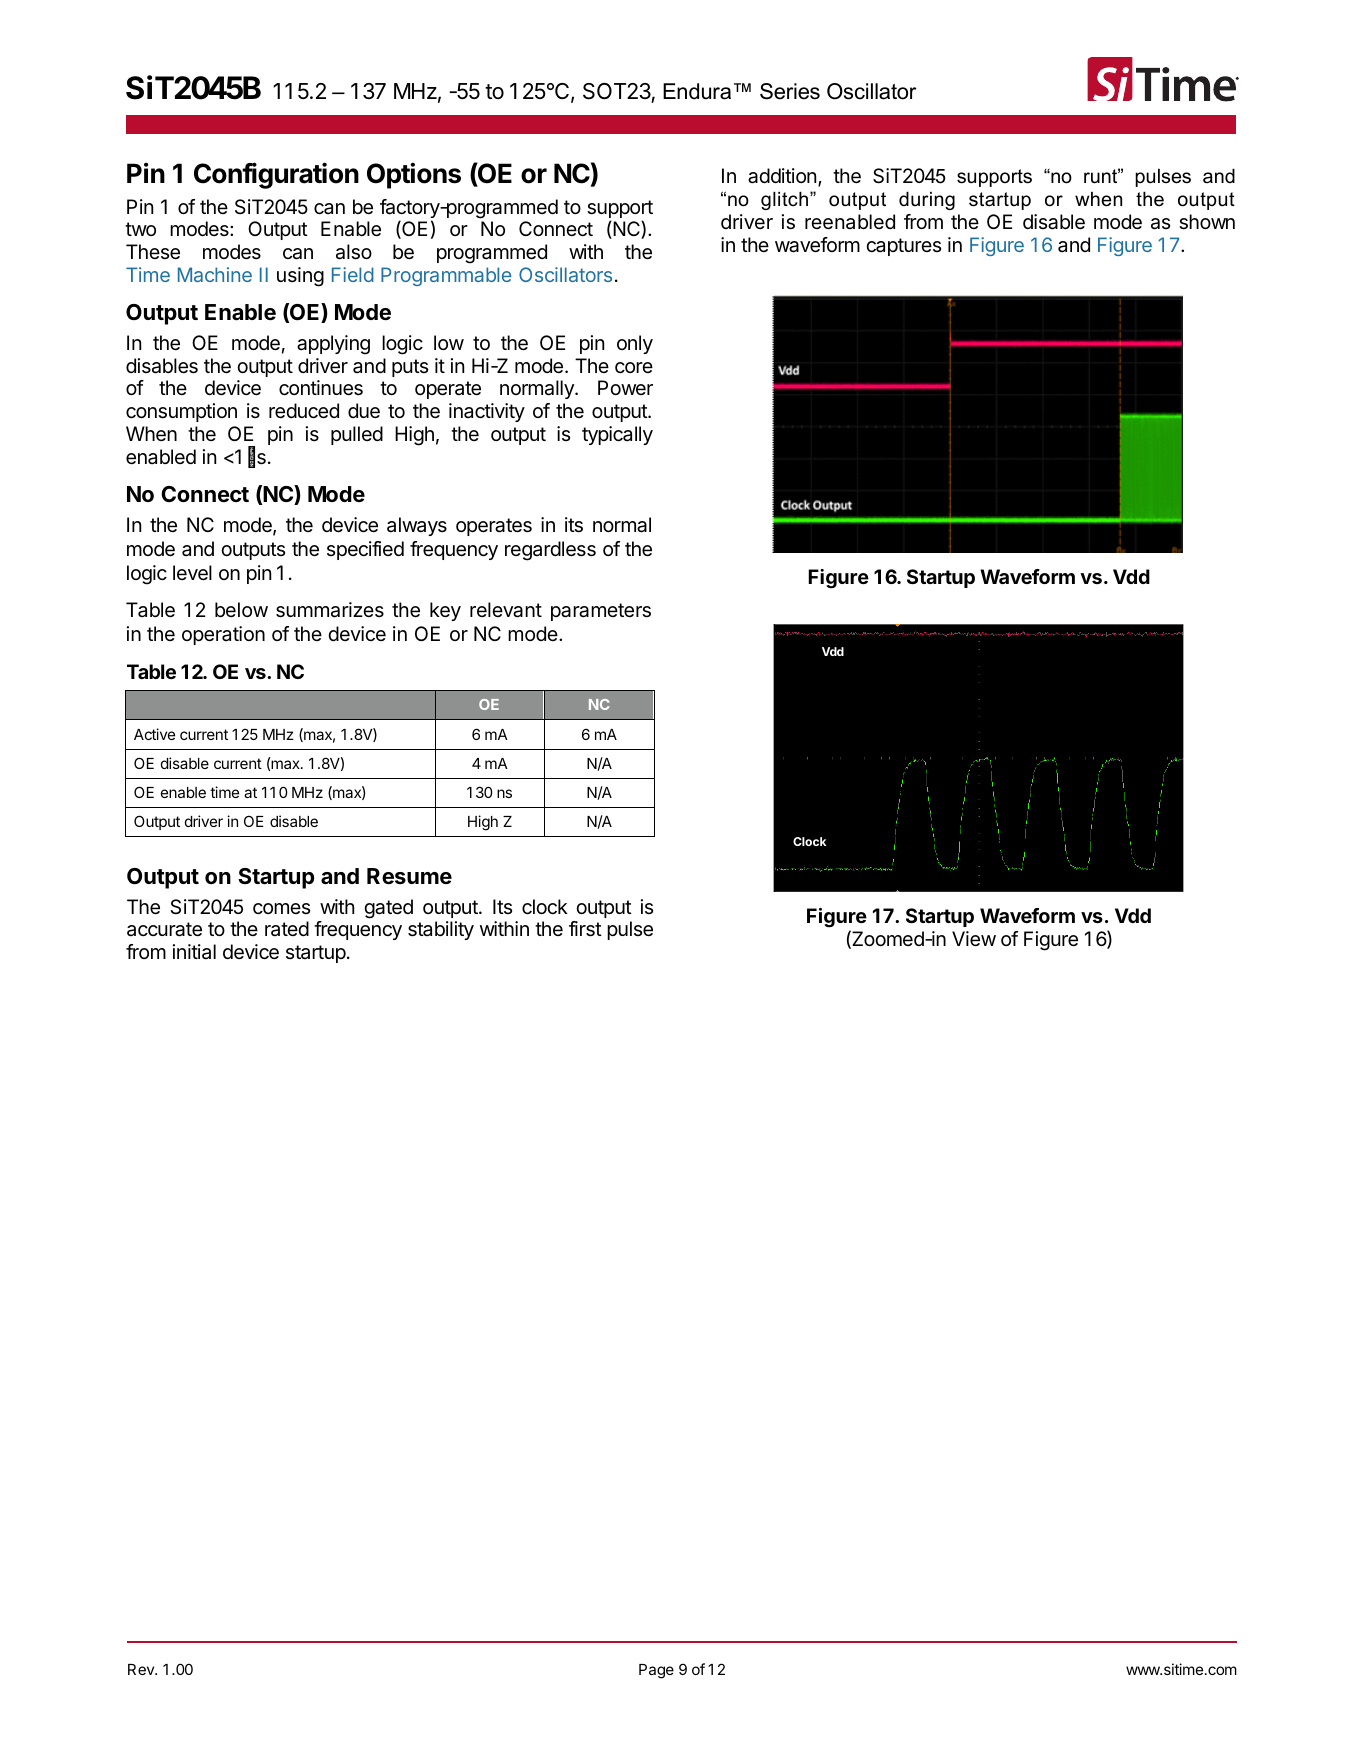 The width and height of the page is (1348, 1744). Describe the element at coordinates (142, 1669) in the page. I see `Rev` at that location.
